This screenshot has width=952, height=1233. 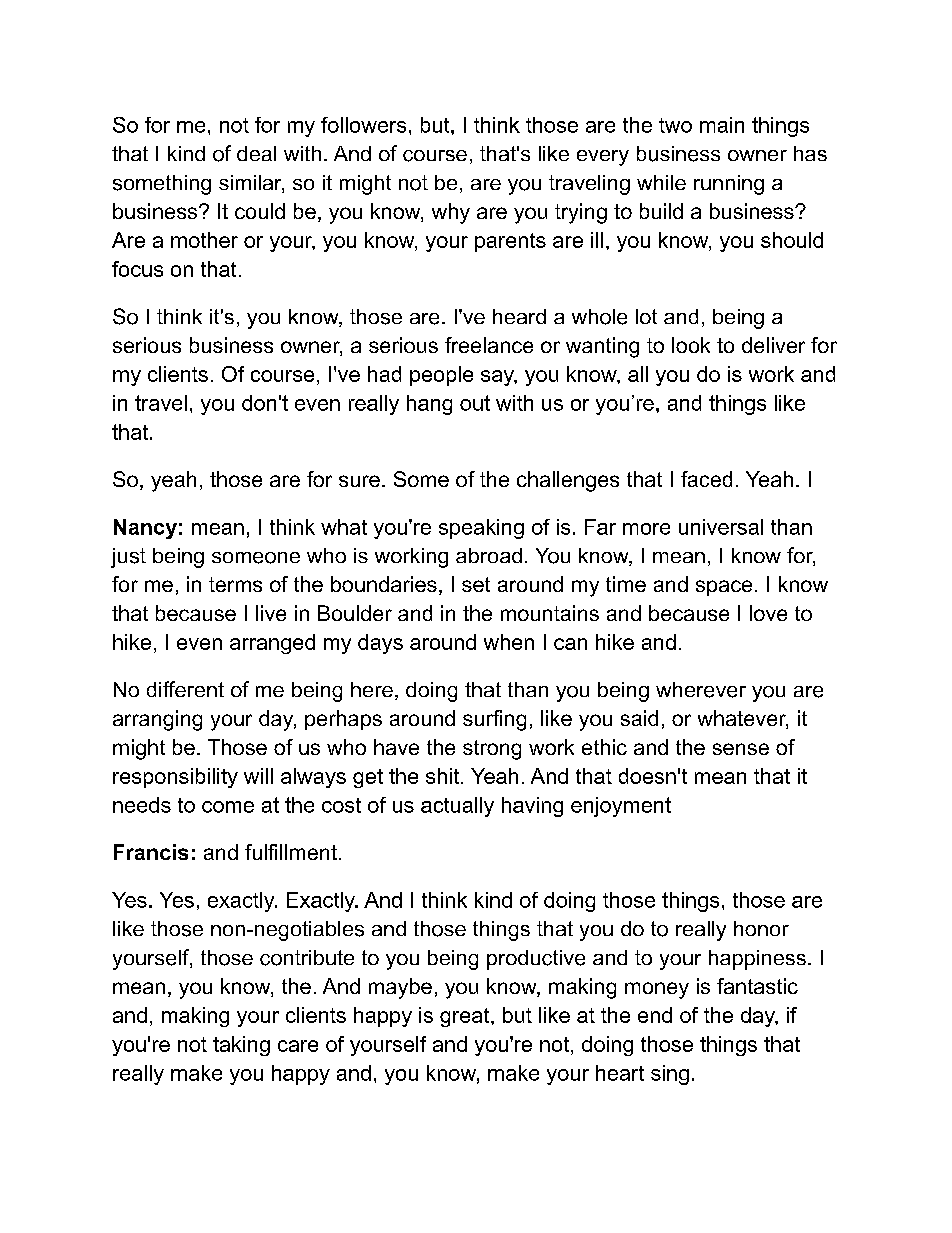 What do you see at coordinates (241, 1046) in the screenshot?
I see `taking` at bounding box center [241, 1046].
